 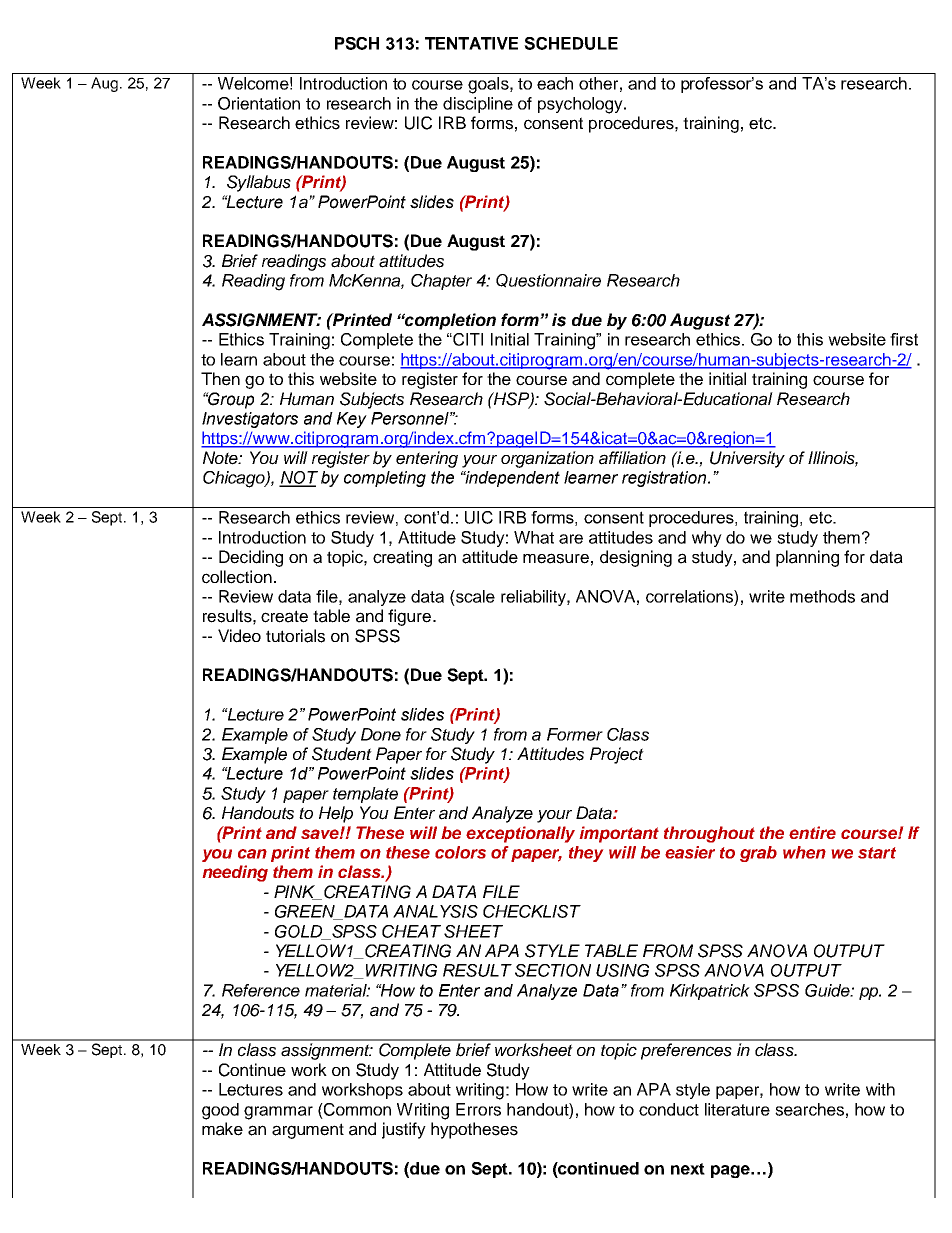 I want to click on each, so click(x=555, y=83).
